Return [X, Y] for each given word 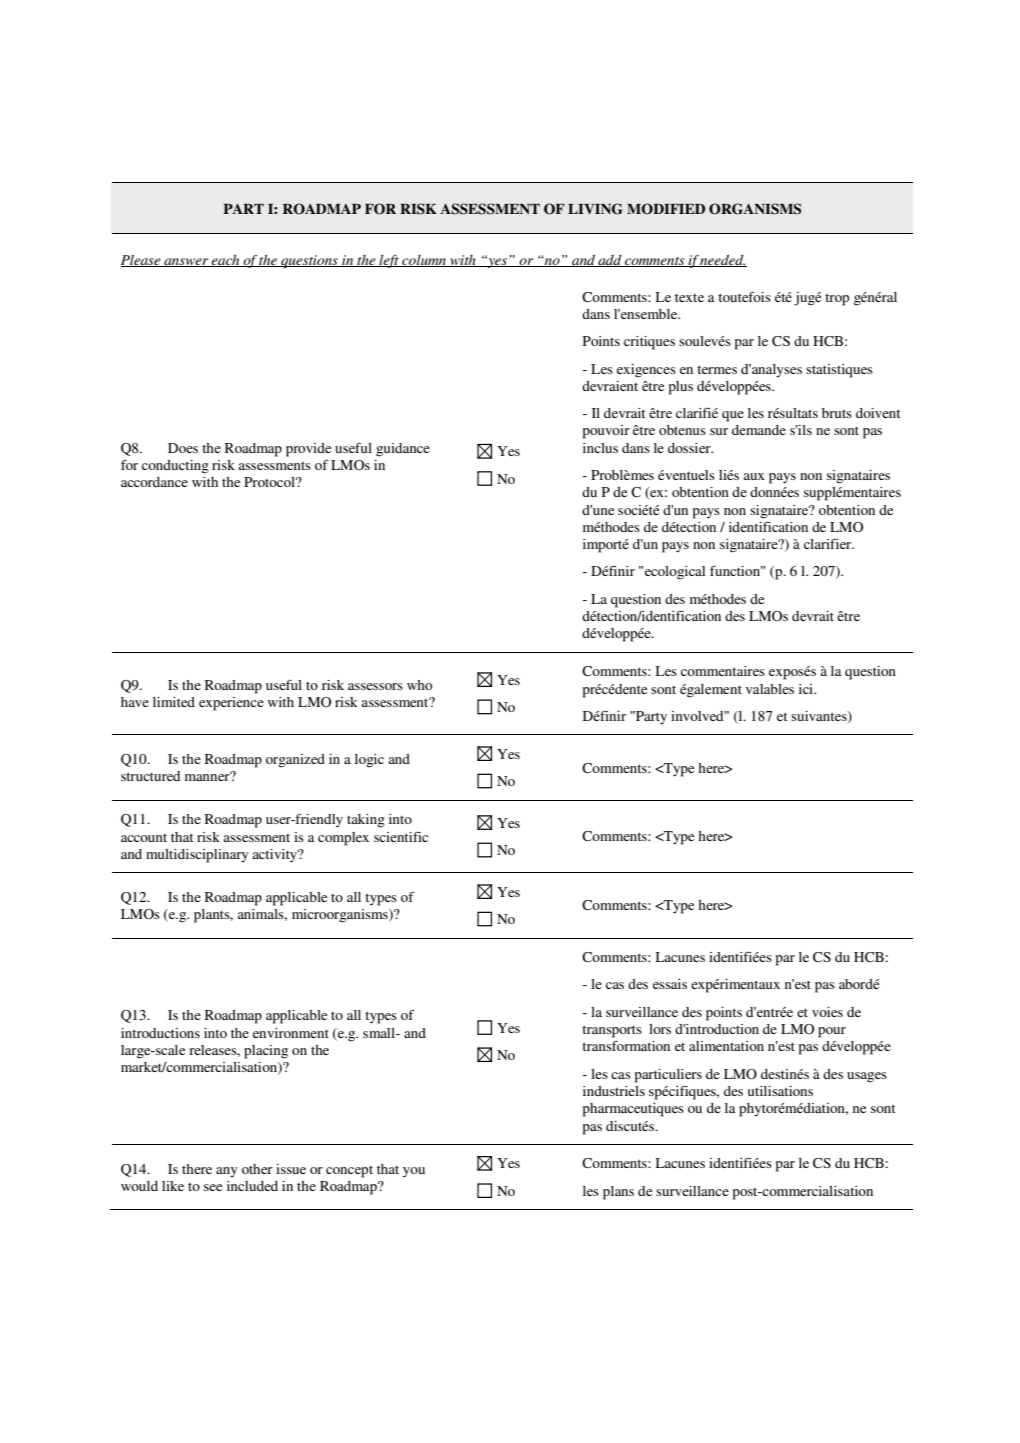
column [424, 261]
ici [807, 689]
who [419, 685]
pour [832, 1032]
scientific [401, 836]
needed [722, 261]
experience [231, 704]
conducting [175, 467]
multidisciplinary [197, 856]
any [227, 1172]
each [226, 261]
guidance [403, 450]
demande [759, 430]
